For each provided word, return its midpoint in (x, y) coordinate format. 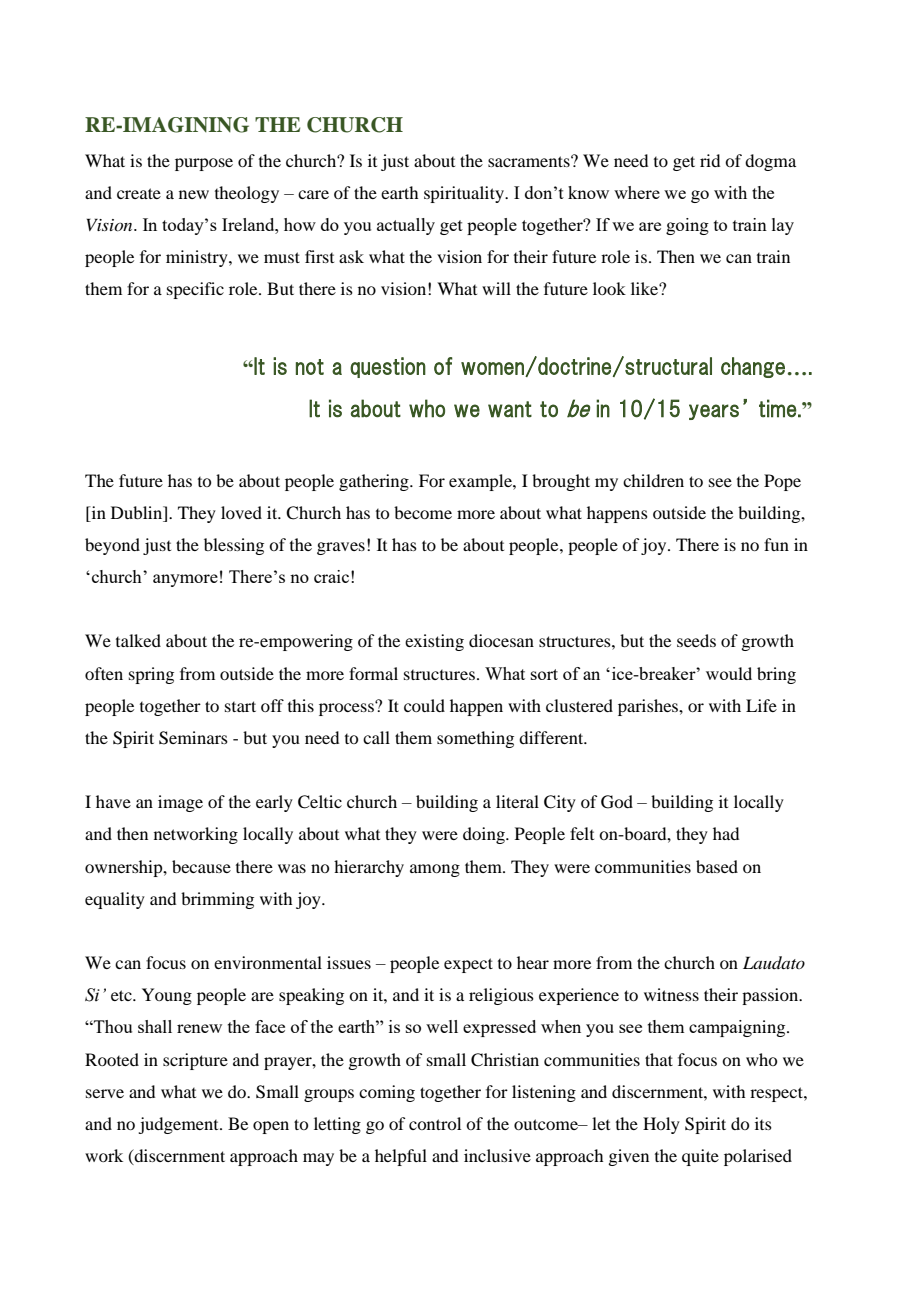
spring (151, 675)
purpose (204, 164)
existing (434, 642)
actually (406, 226)
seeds (696, 640)
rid (710, 160)
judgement (179, 1125)
